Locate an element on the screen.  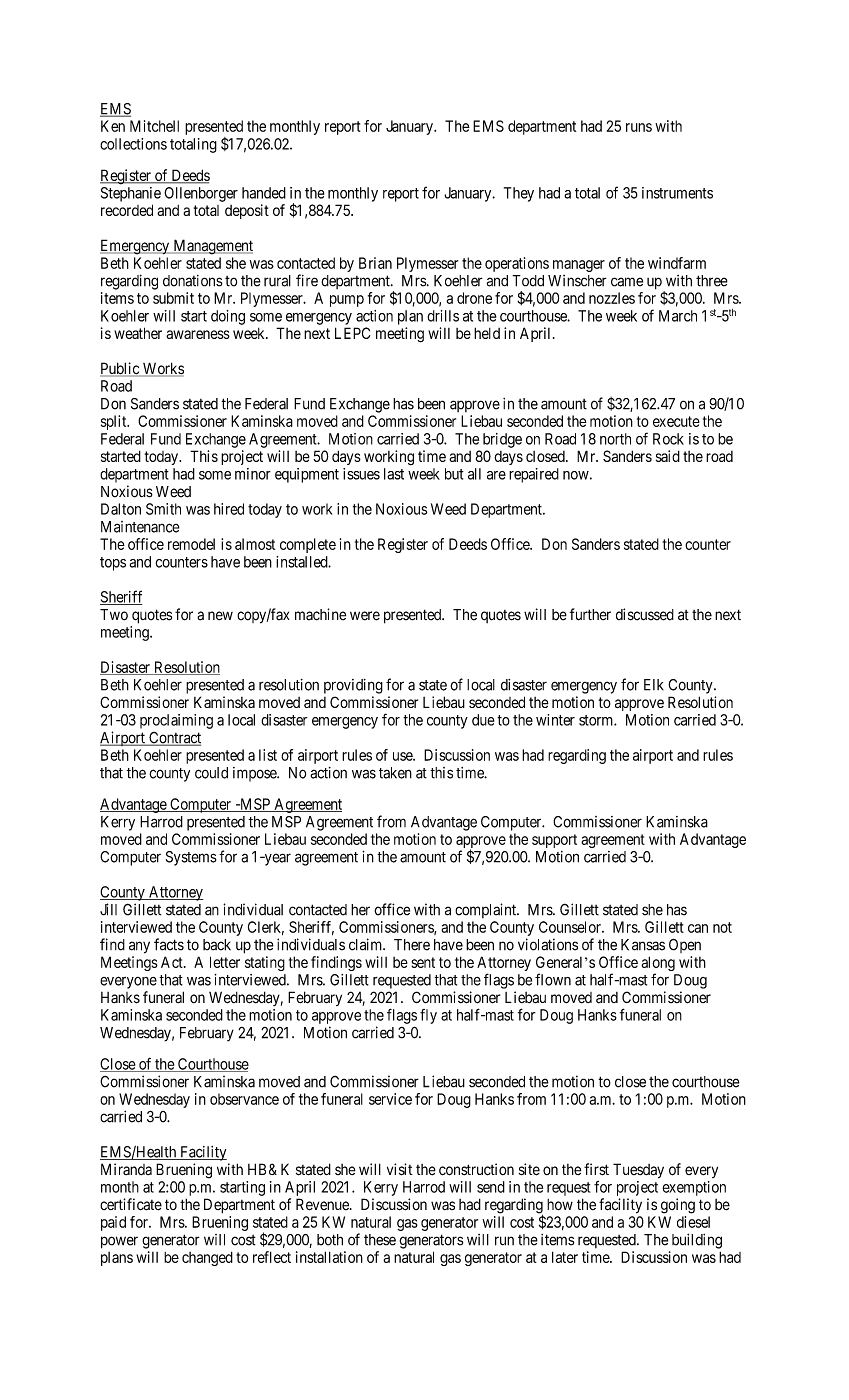
runs is located at coordinates (639, 127).
